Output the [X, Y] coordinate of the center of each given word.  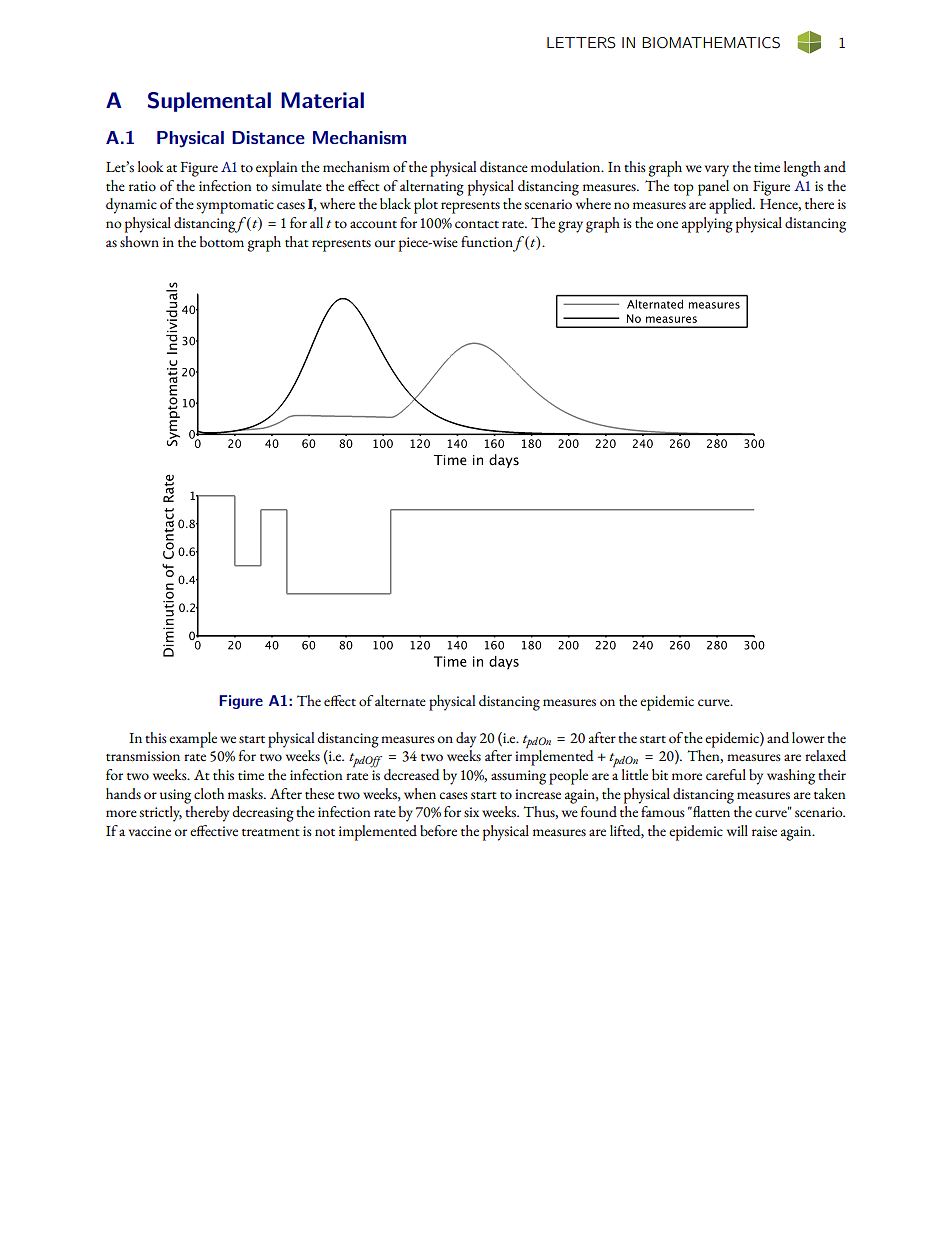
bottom [222, 242]
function [487, 241]
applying [707, 225]
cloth [209, 793]
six [471, 812]
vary [717, 171]
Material [322, 100]
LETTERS [581, 43]
